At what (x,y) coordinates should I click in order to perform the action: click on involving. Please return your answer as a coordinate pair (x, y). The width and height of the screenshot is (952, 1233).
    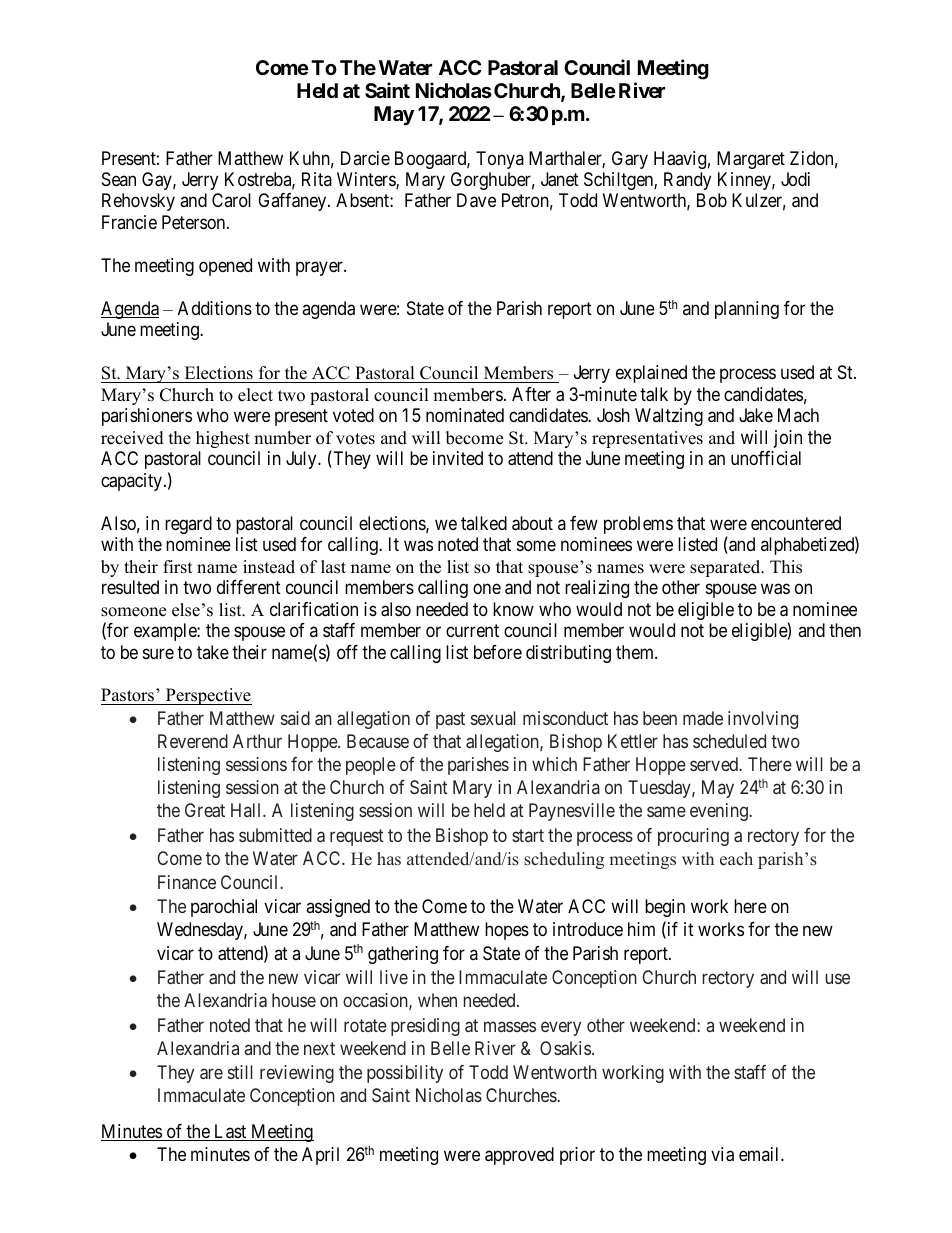
    Looking at the image, I should click on (763, 720).
